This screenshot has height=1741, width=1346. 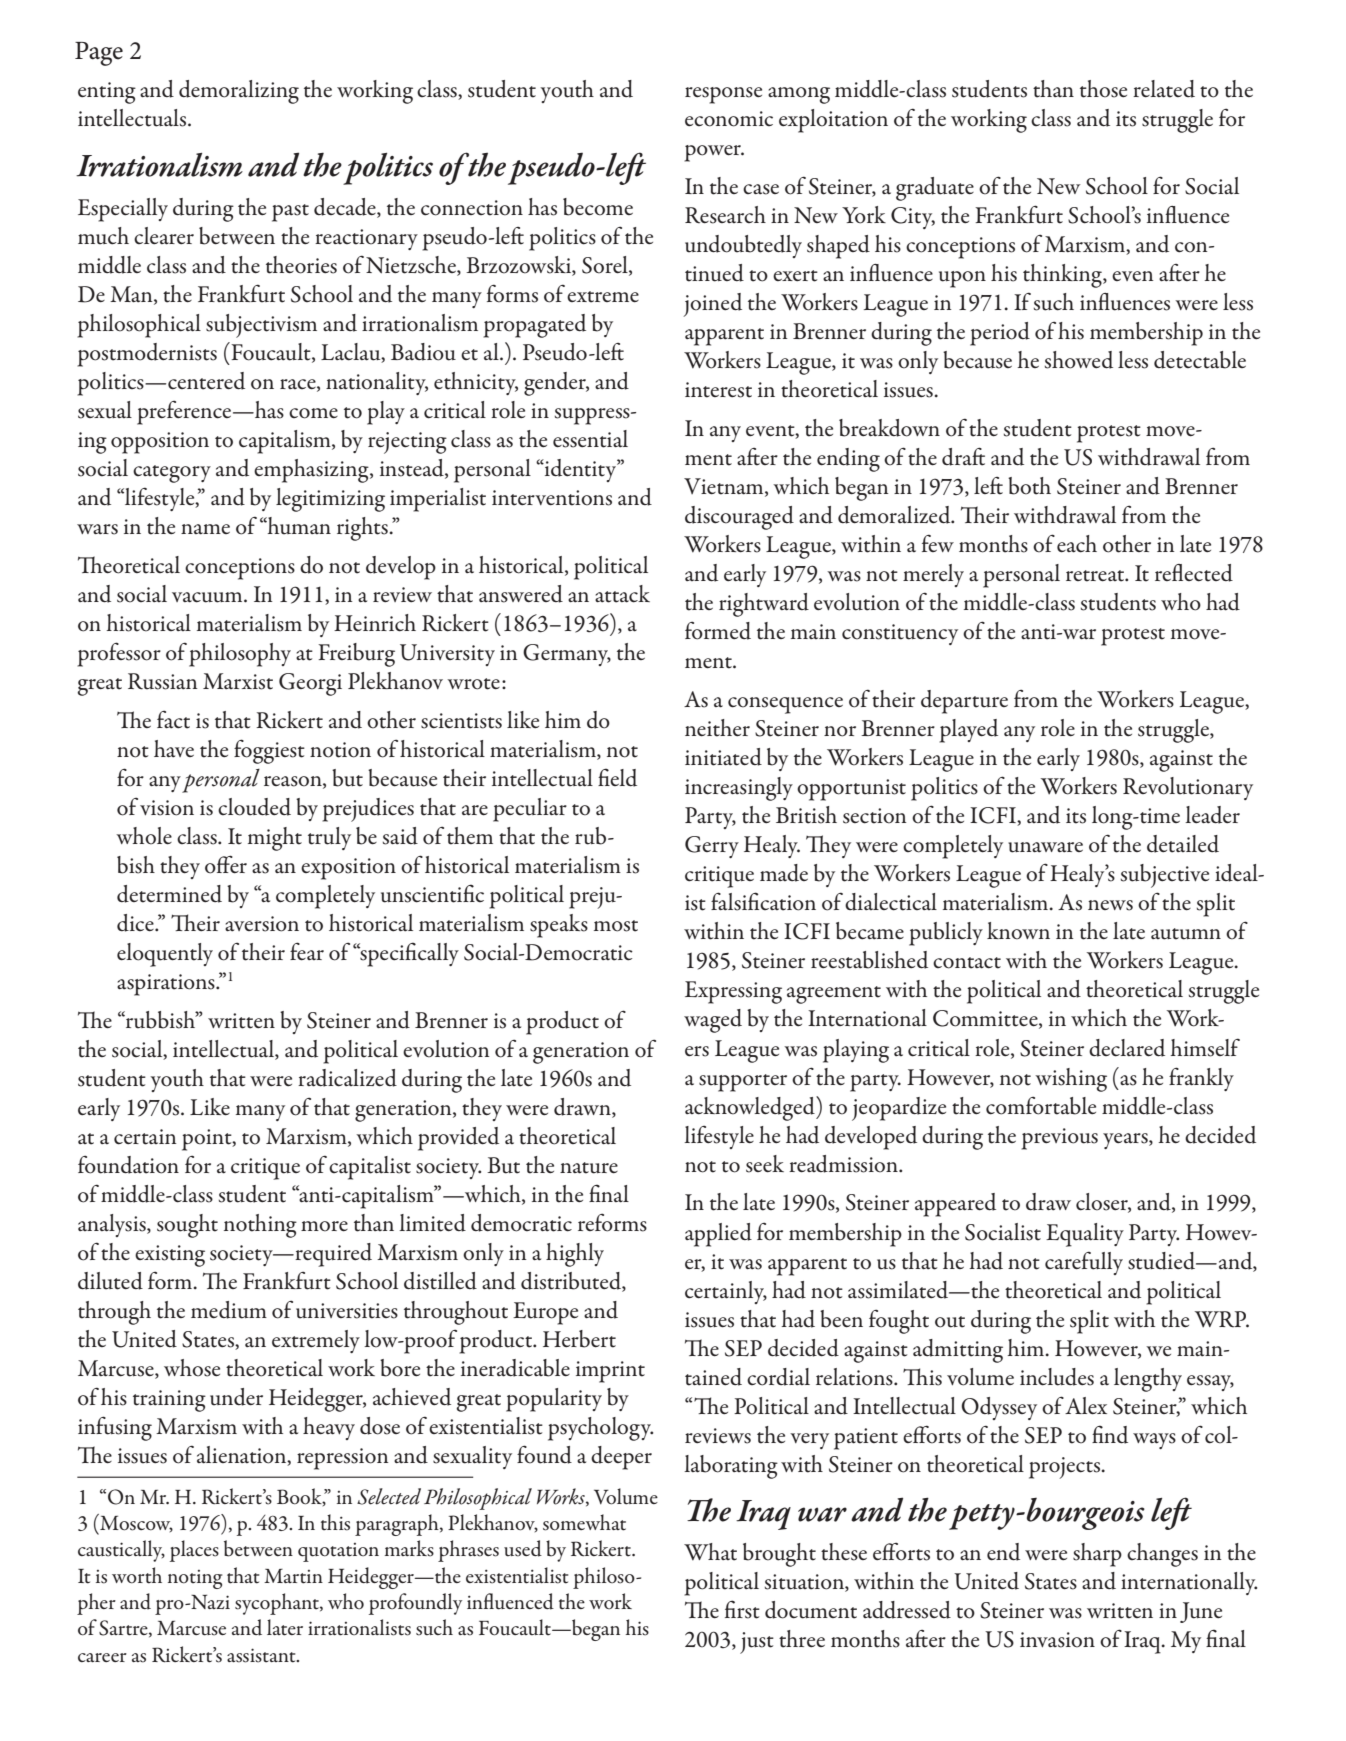 I want to click on noting, so click(x=195, y=1579).
